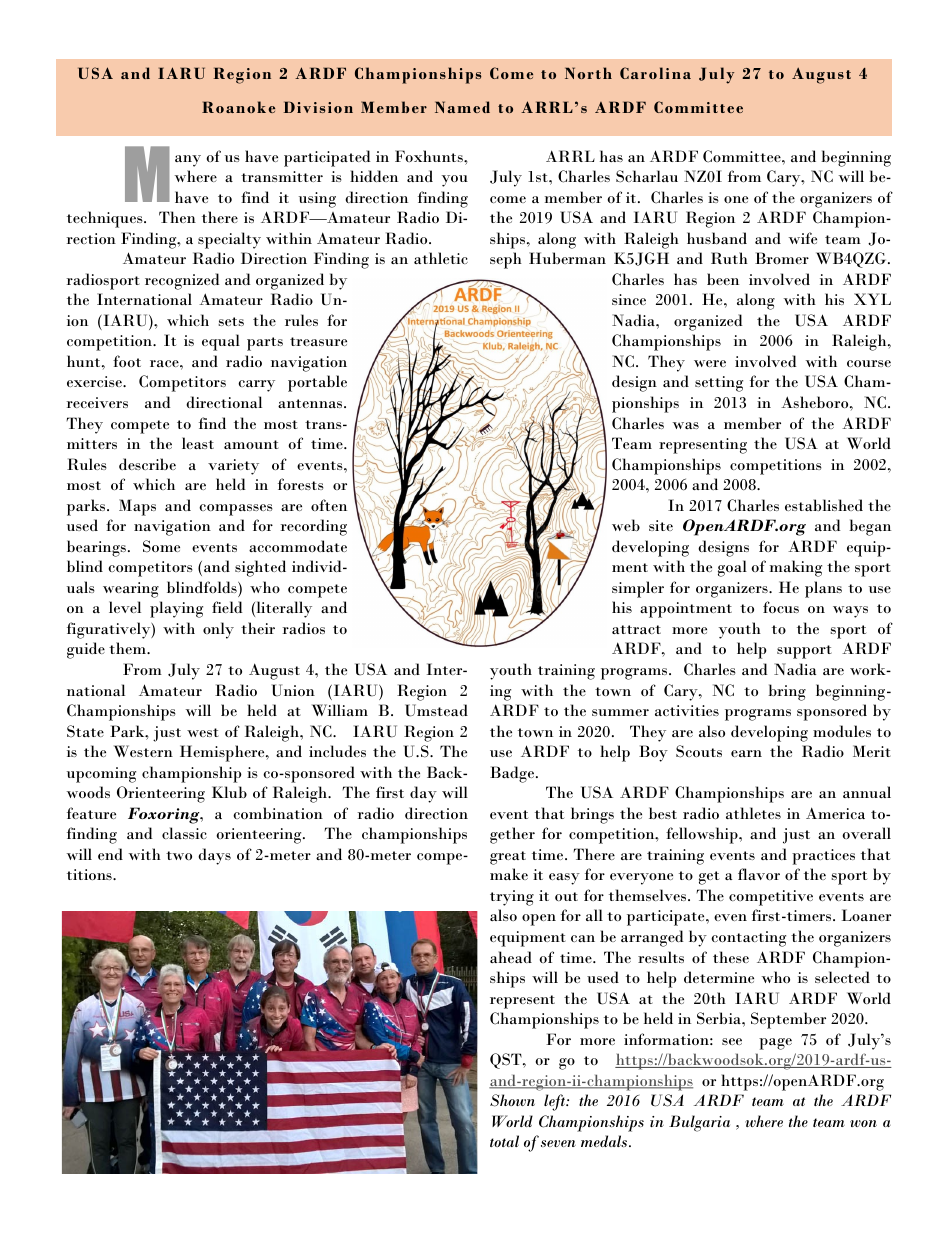 This screenshot has width=952, height=1233. I want to click on total, so click(504, 1141).
